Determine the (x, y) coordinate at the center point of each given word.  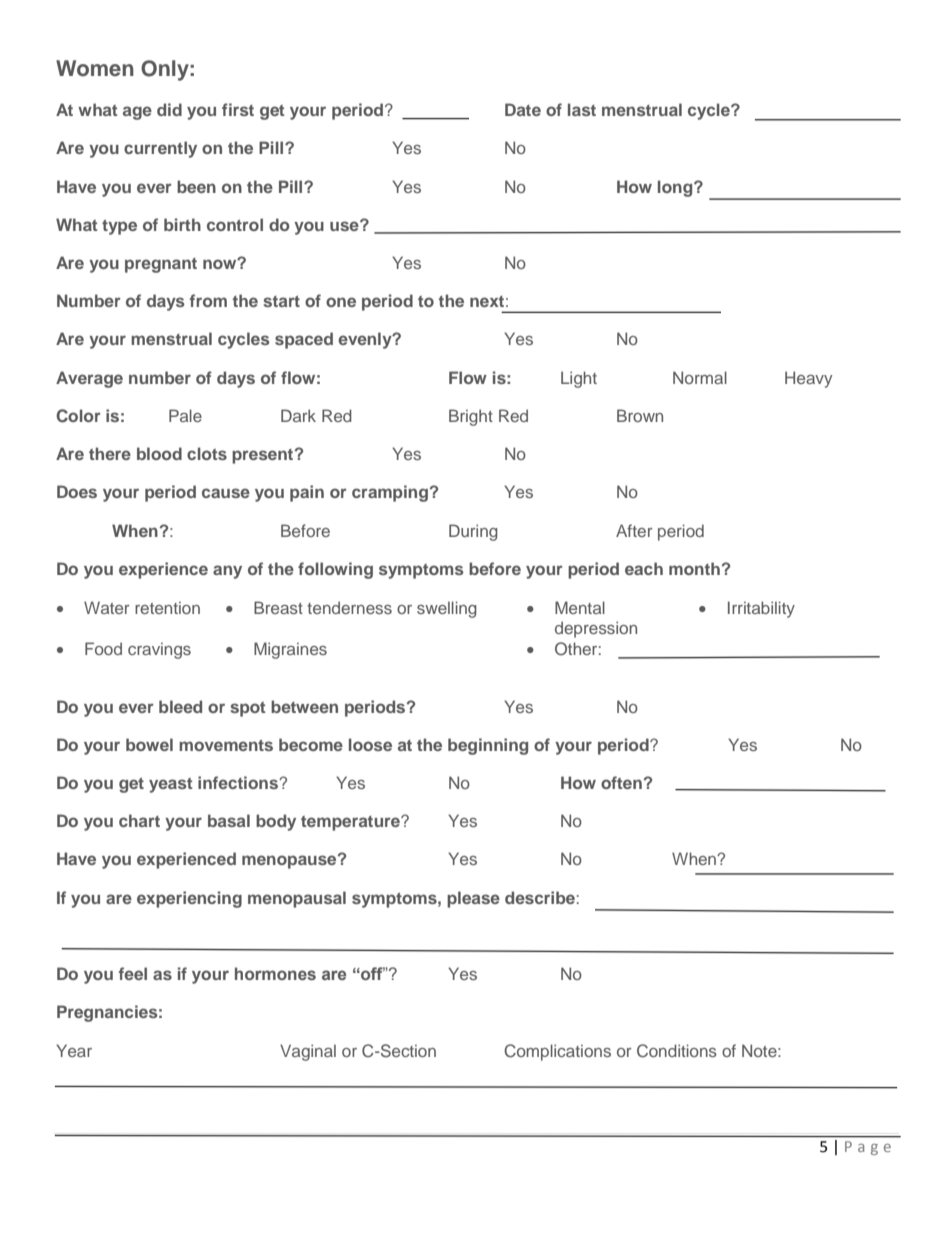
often (621, 782)
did (169, 109)
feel (133, 973)
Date (523, 109)
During (473, 532)
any (227, 572)
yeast (170, 785)
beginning (488, 746)
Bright (471, 417)
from (208, 300)
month (694, 568)
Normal (700, 377)
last (582, 109)
